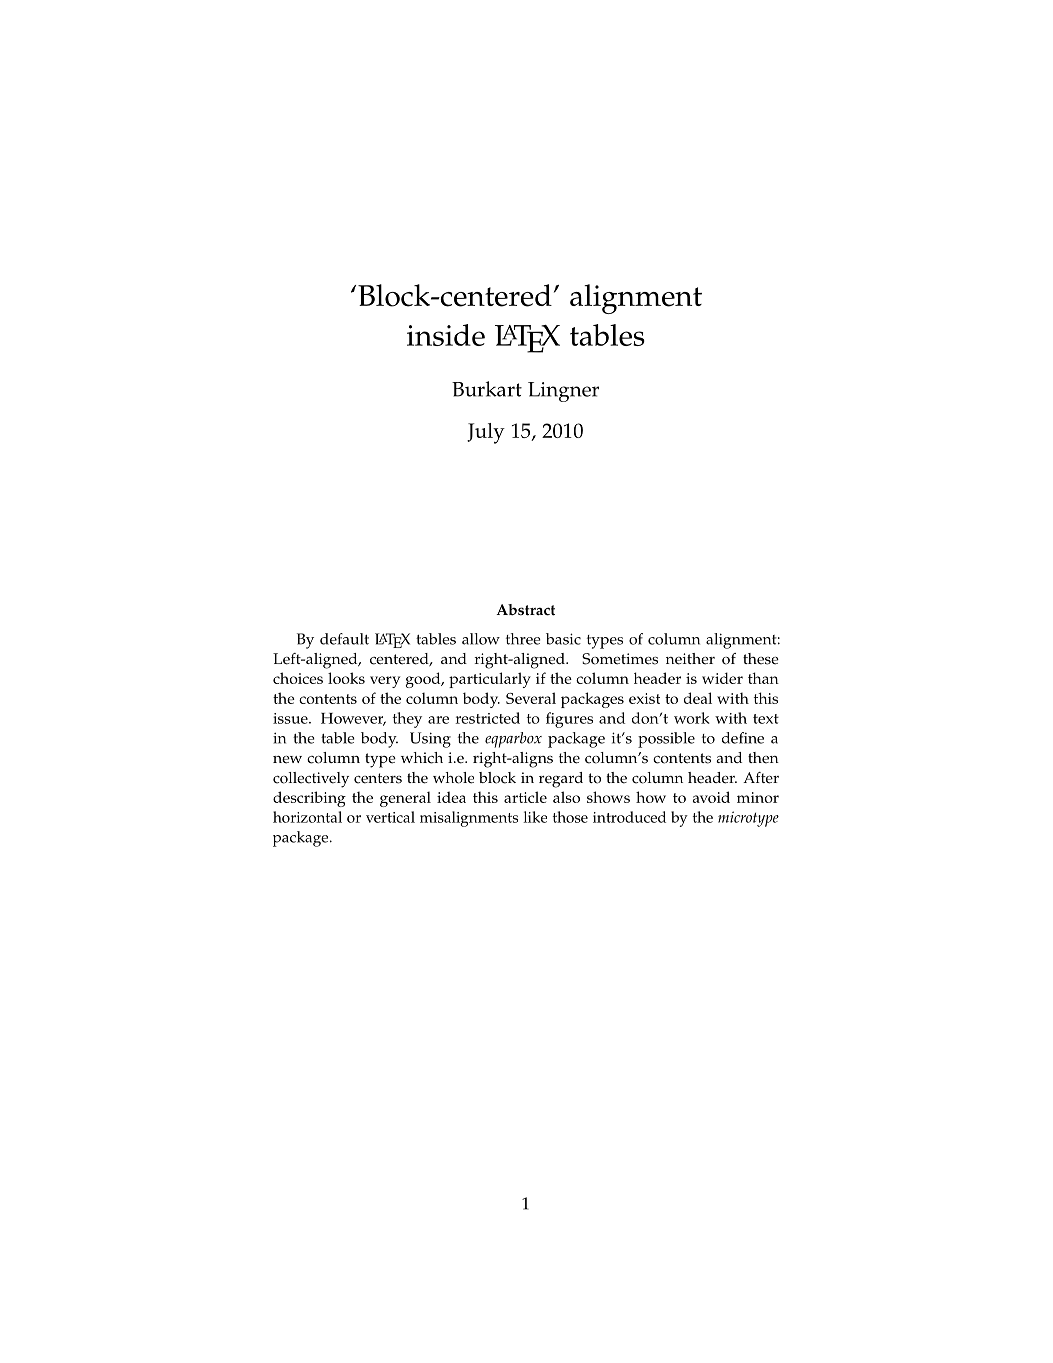 Image resolution: width=1053 pixels, height=1363 pixels. Describe the element at coordinates (711, 797) in the screenshot. I see `avoid` at that location.
